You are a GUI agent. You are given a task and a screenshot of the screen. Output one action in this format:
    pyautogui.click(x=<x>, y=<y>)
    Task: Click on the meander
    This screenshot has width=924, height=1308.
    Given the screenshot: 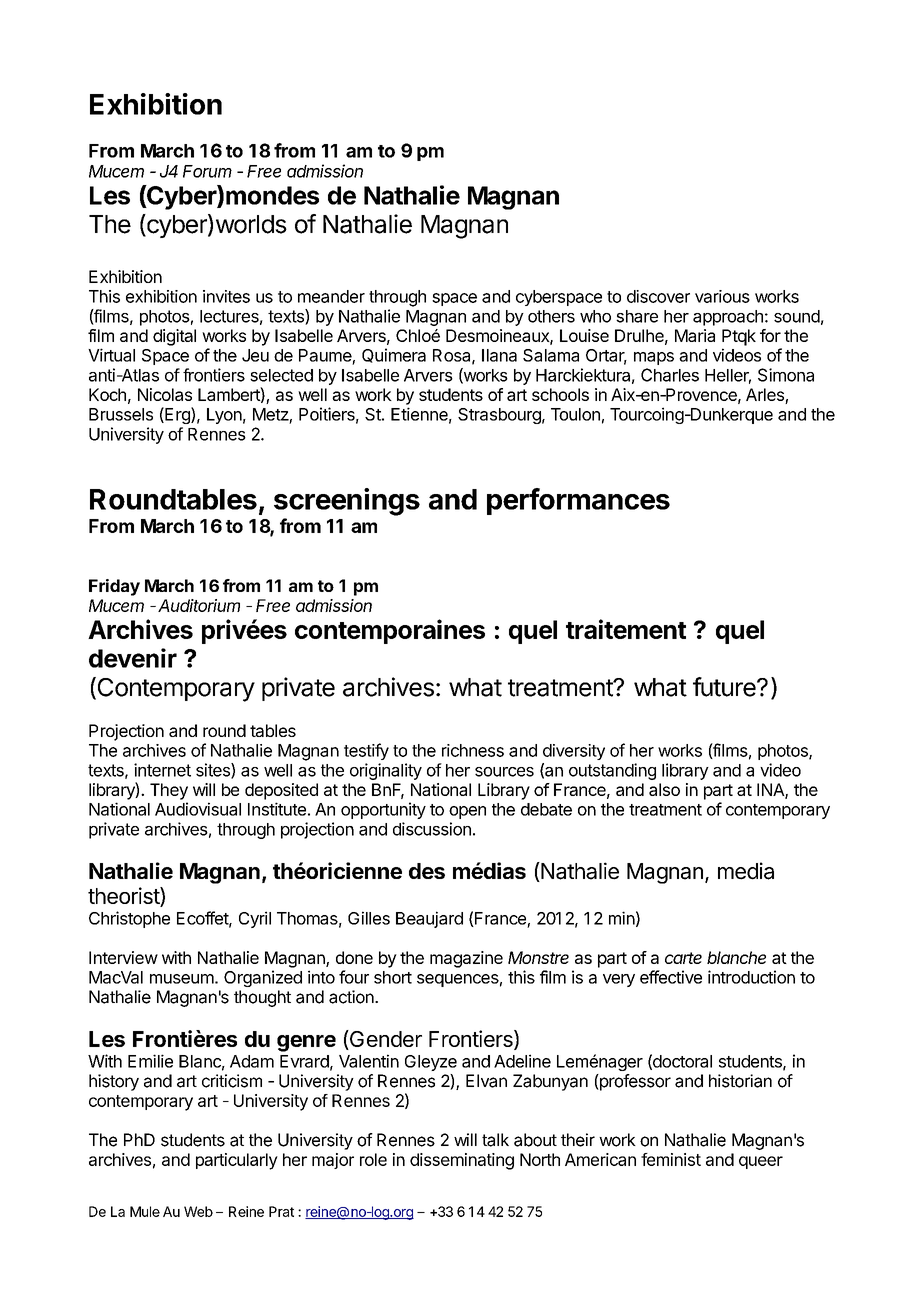 What is the action you would take?
    pyautogui.click(x=331, y=296)
